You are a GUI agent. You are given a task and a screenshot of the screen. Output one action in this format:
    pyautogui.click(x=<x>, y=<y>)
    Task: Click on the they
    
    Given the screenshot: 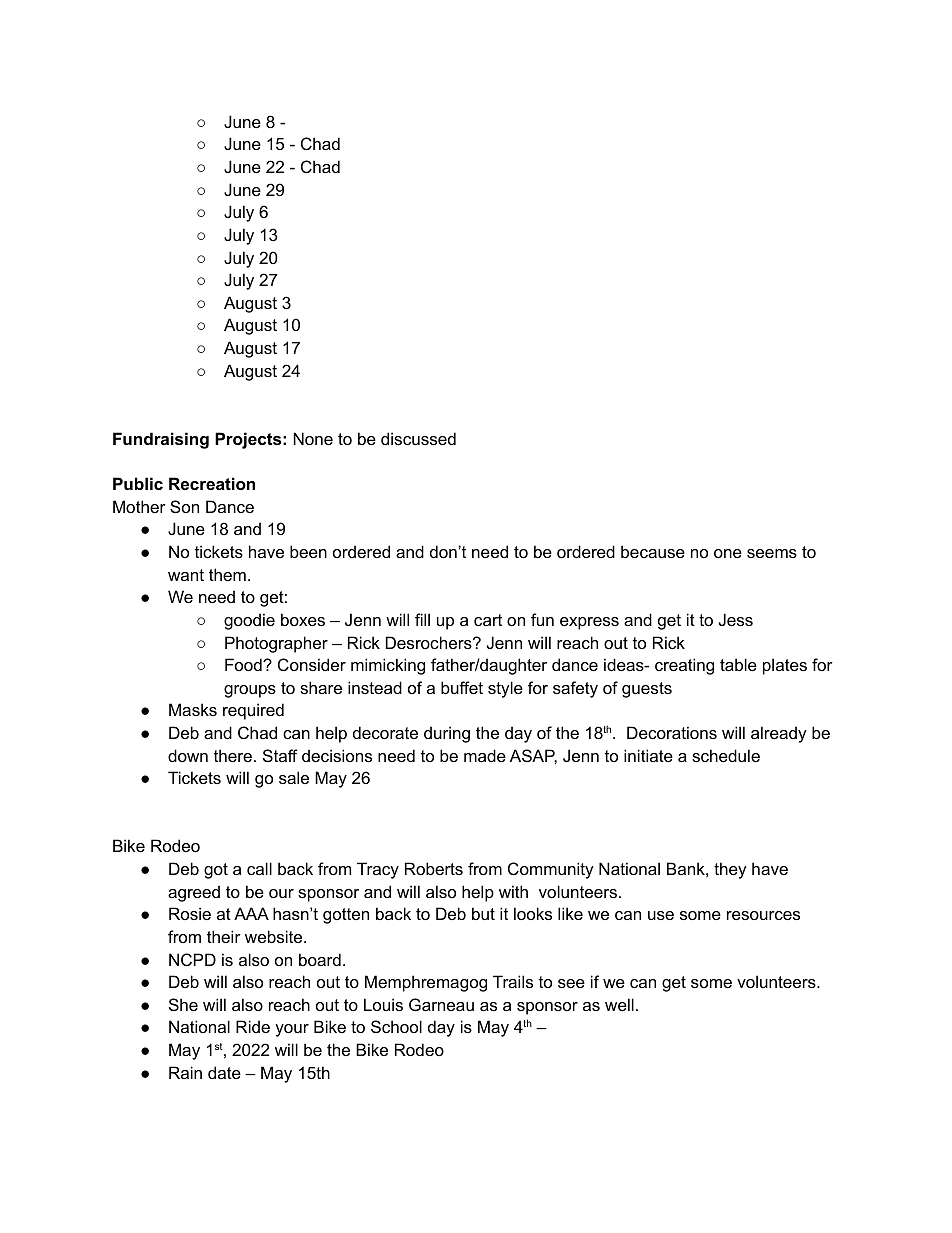 What is the action you would take?
    pyautogui.click(x=730, y=870)
